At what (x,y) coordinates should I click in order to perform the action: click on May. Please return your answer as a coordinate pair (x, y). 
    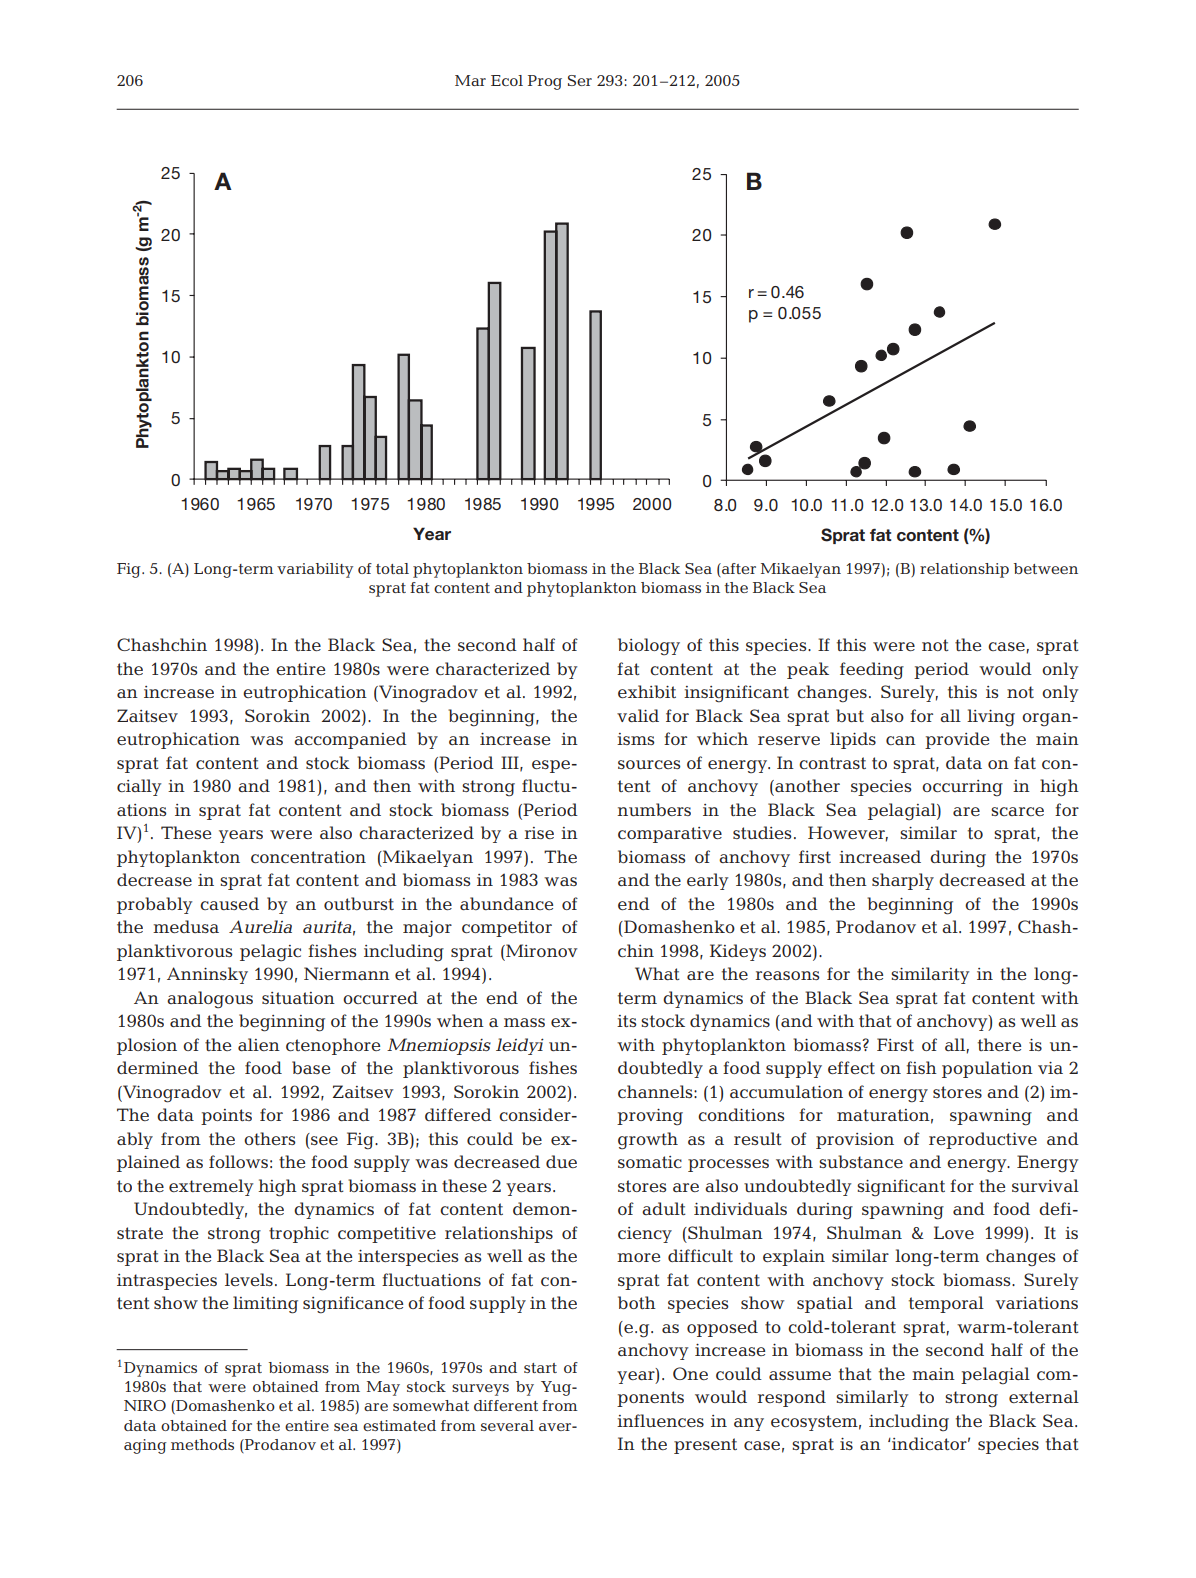
    Looking at the image, I should click on (383, 1388).
